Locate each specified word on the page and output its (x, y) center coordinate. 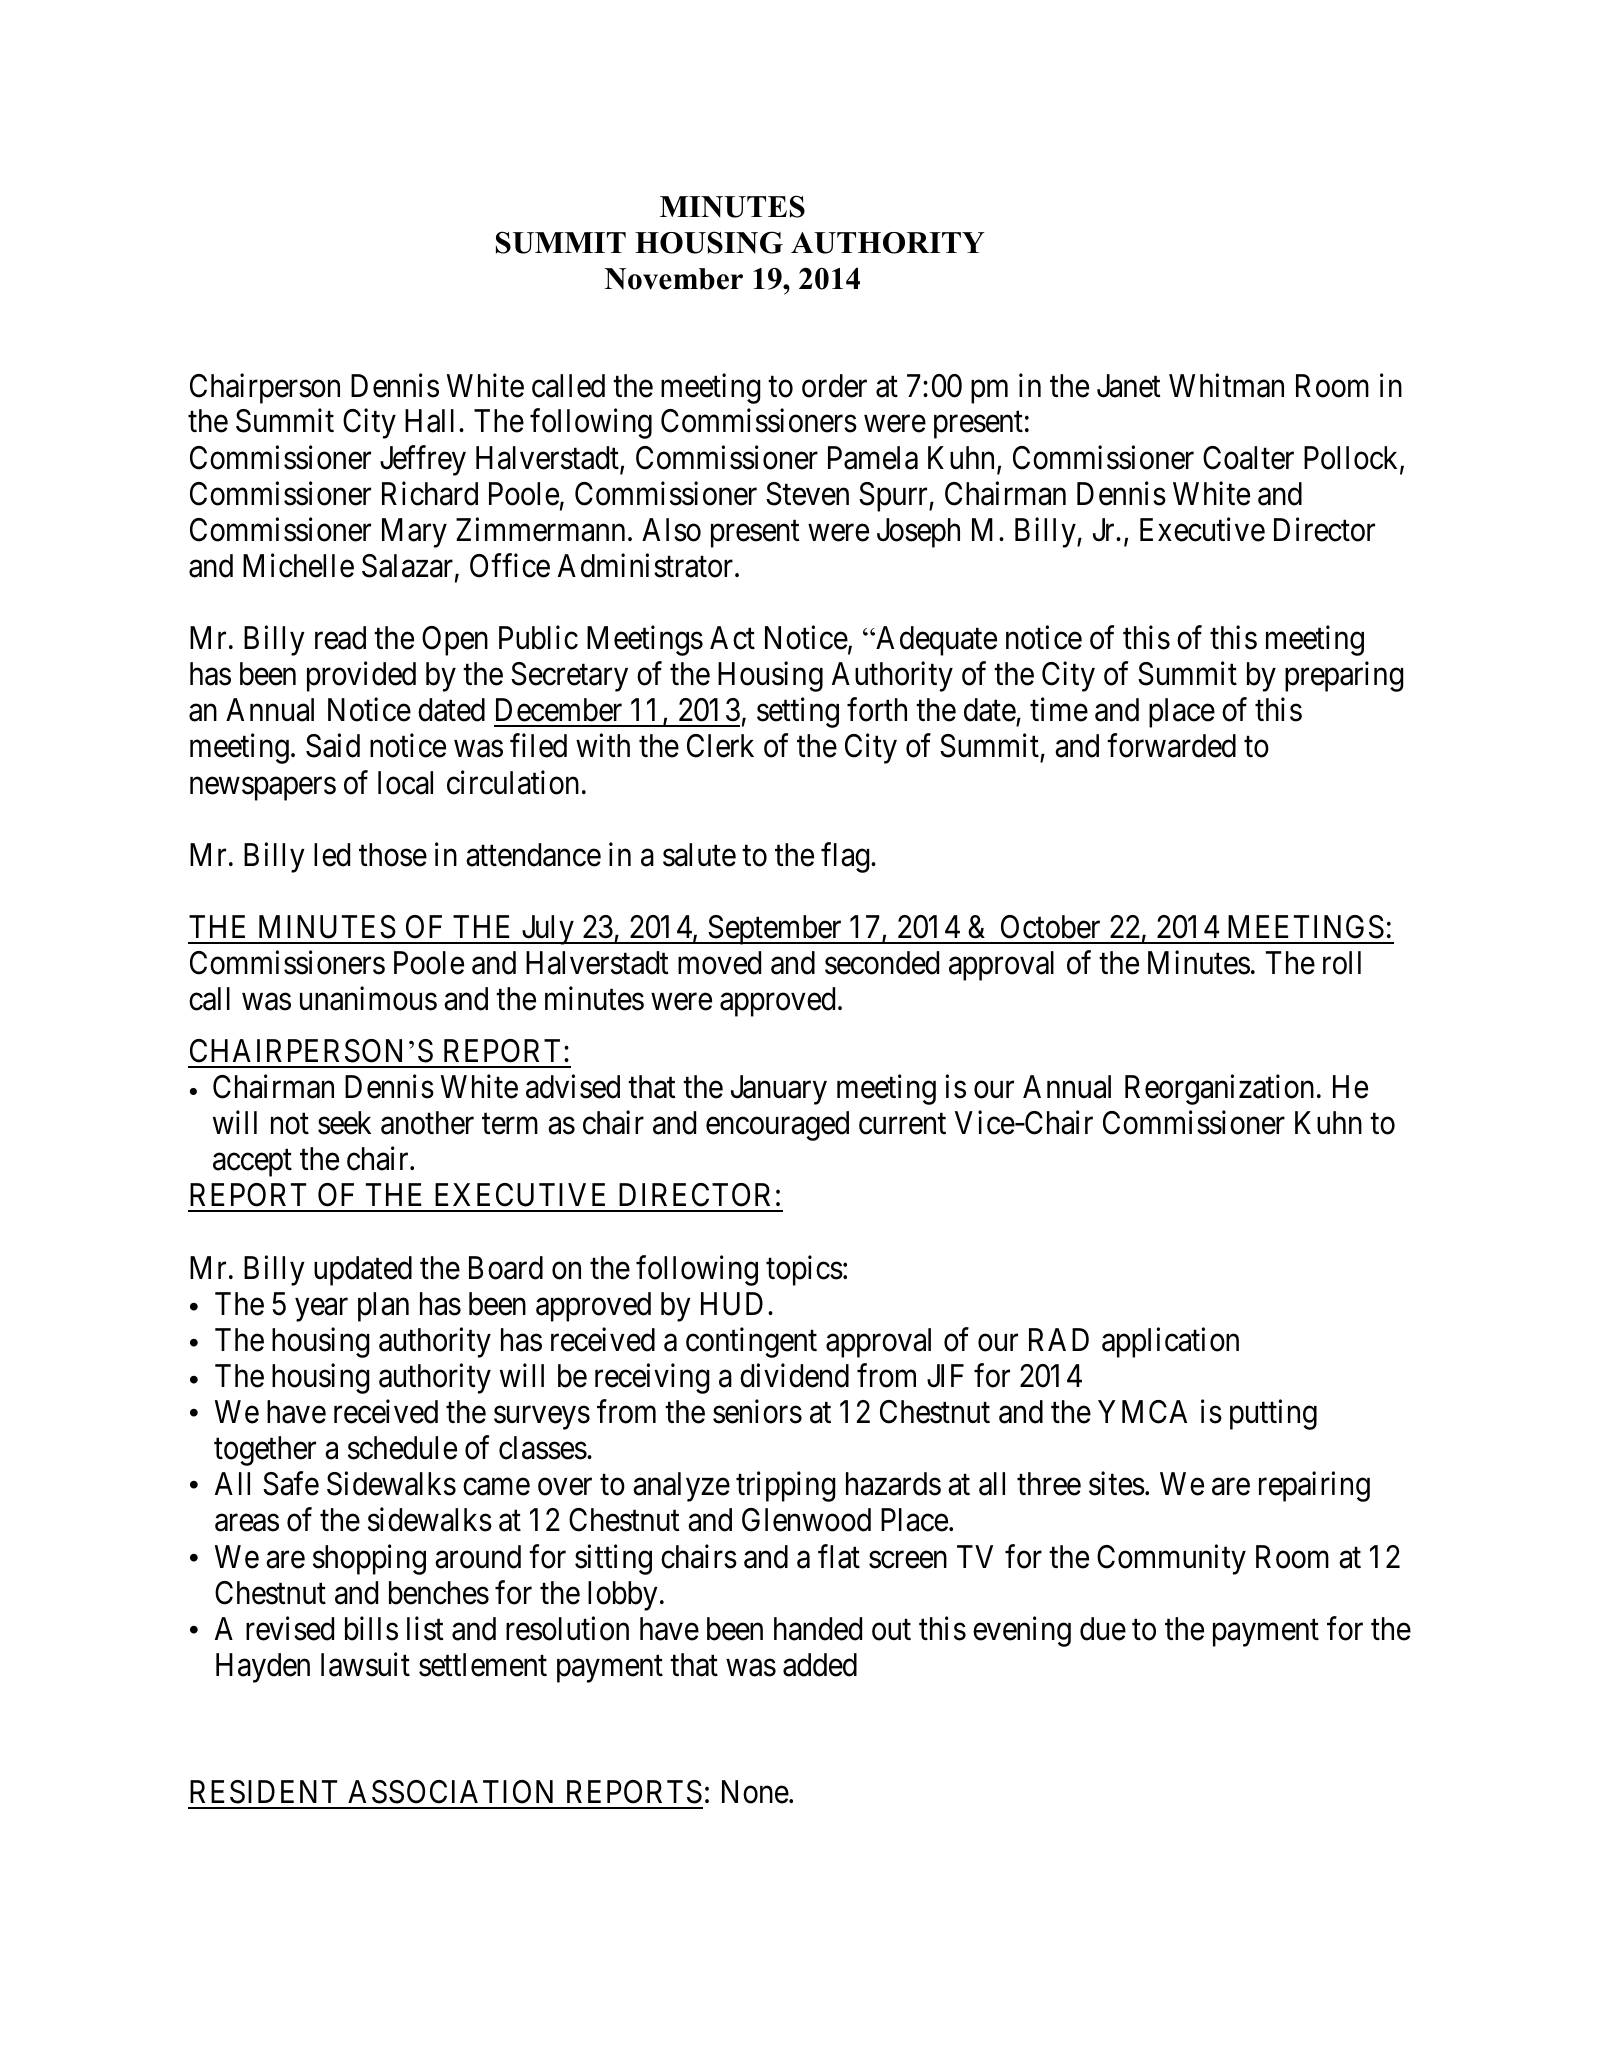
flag (846, 857)
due (1103, 1629)
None (755, 1792)
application (1170, 1342)
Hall (429, 421)
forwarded (1171, 746)
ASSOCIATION (450, 1792)
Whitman (1226, 385)
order (834, 386)
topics (804, 1270)
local (405, 783)
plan (383, 1307)
